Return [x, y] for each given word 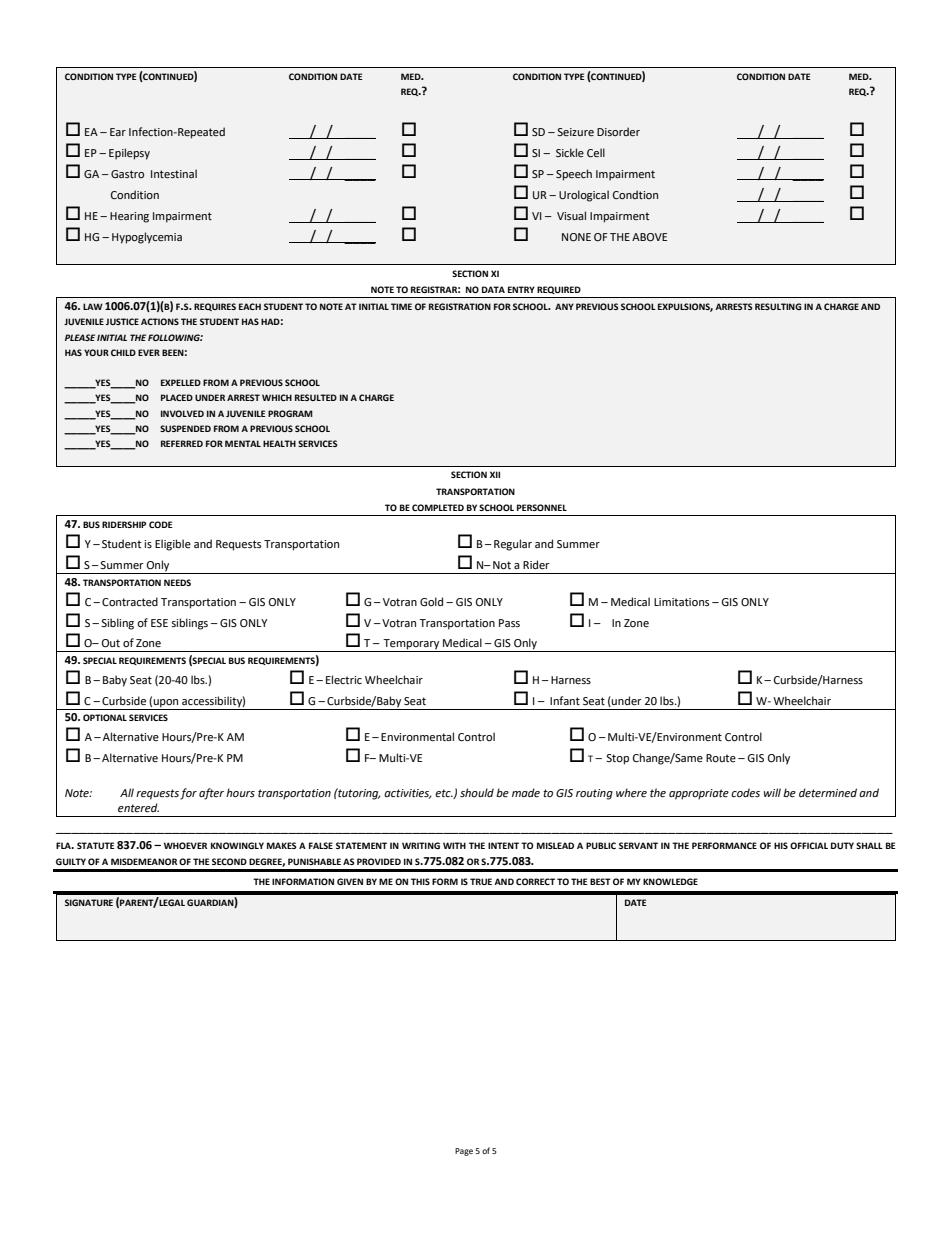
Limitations [681, 602]
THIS [420, 881]
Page [464, 1152]
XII [495, 474]
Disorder [618, 131]
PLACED [177, 397]
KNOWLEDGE [670, 881]
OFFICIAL [809, 845]
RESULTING [778, 306]
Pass [509, 623]
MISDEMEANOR [144, 861]
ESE [159, 623]
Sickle [570, 152]
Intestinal [174, 173]
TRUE [481, 881]
